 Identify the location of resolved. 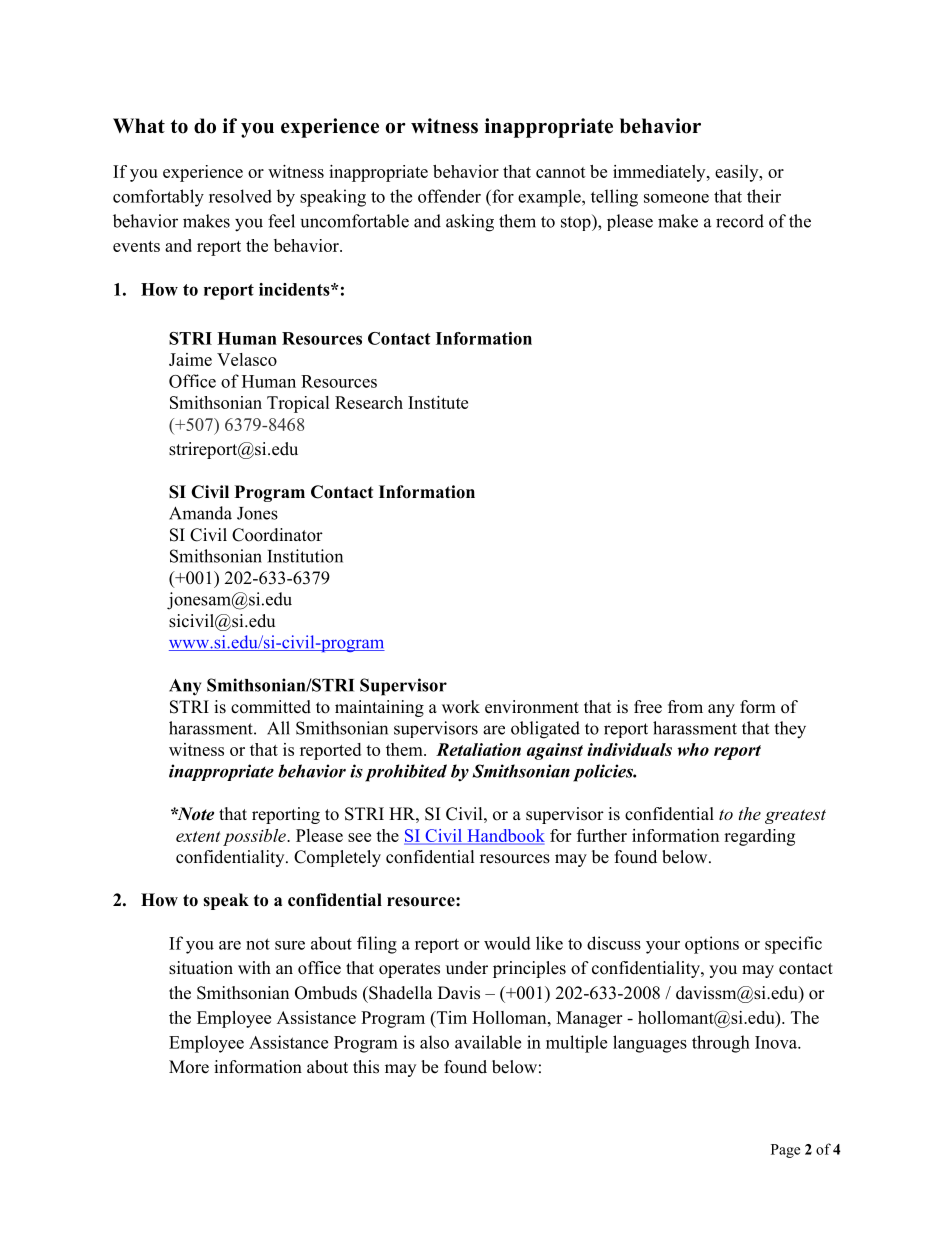
(240, 196).
